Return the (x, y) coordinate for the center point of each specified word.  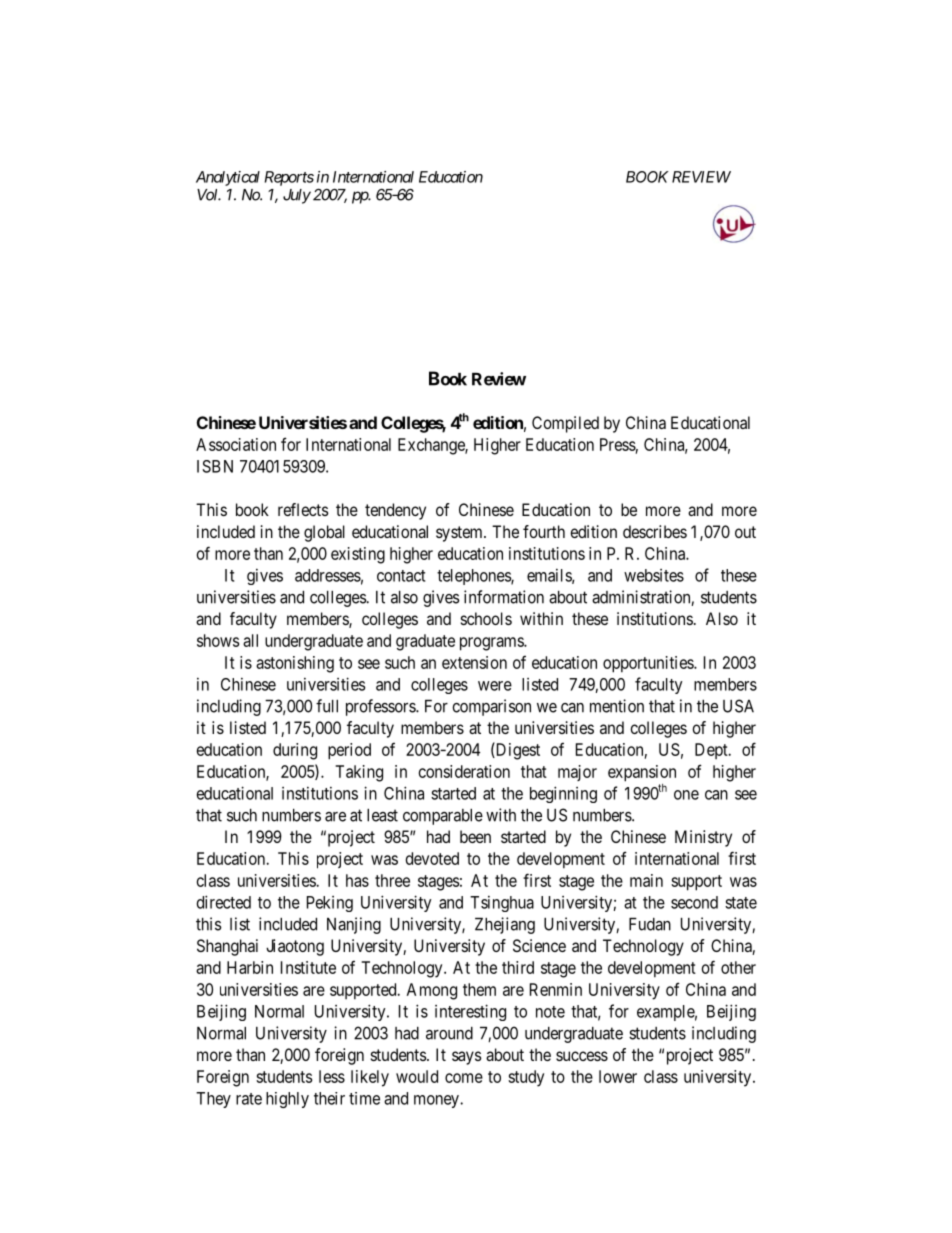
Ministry (703, 838)
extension (474, 662)
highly (287, 1100)
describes (655, 531)
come (464, 1078)
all (250, 640)
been (475, 836)
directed (224, 902)
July (297, 196)
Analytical (228, 178)
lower (618, 1076)
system (460, 534)
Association (236, 444)
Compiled (565, 424)
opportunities (649, 664)
